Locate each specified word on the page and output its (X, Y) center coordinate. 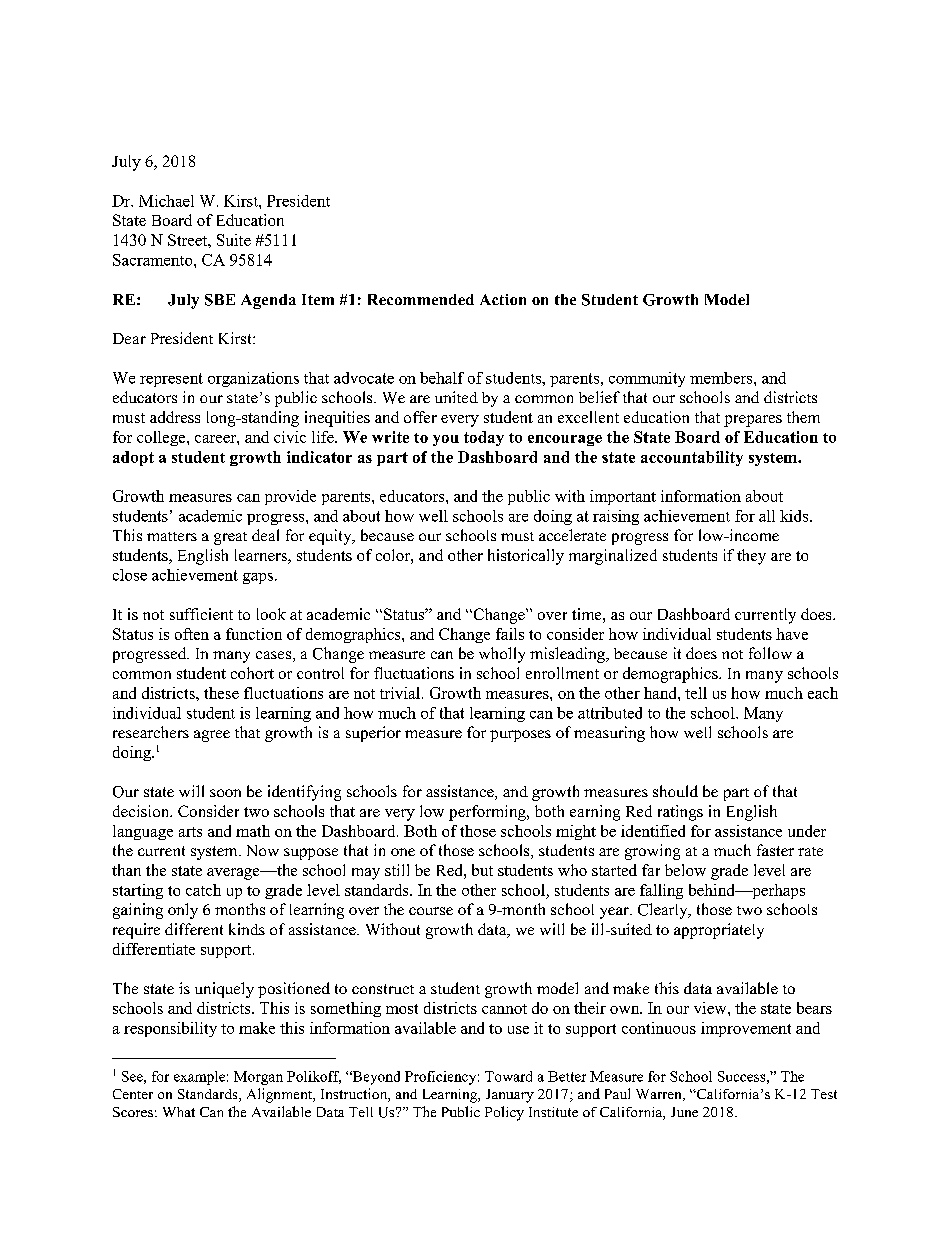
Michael (166, 201)
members (722, 378)
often (192, 634)
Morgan (258, 1078)
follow (770, 653)
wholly (502, 655)
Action (503, 299)
